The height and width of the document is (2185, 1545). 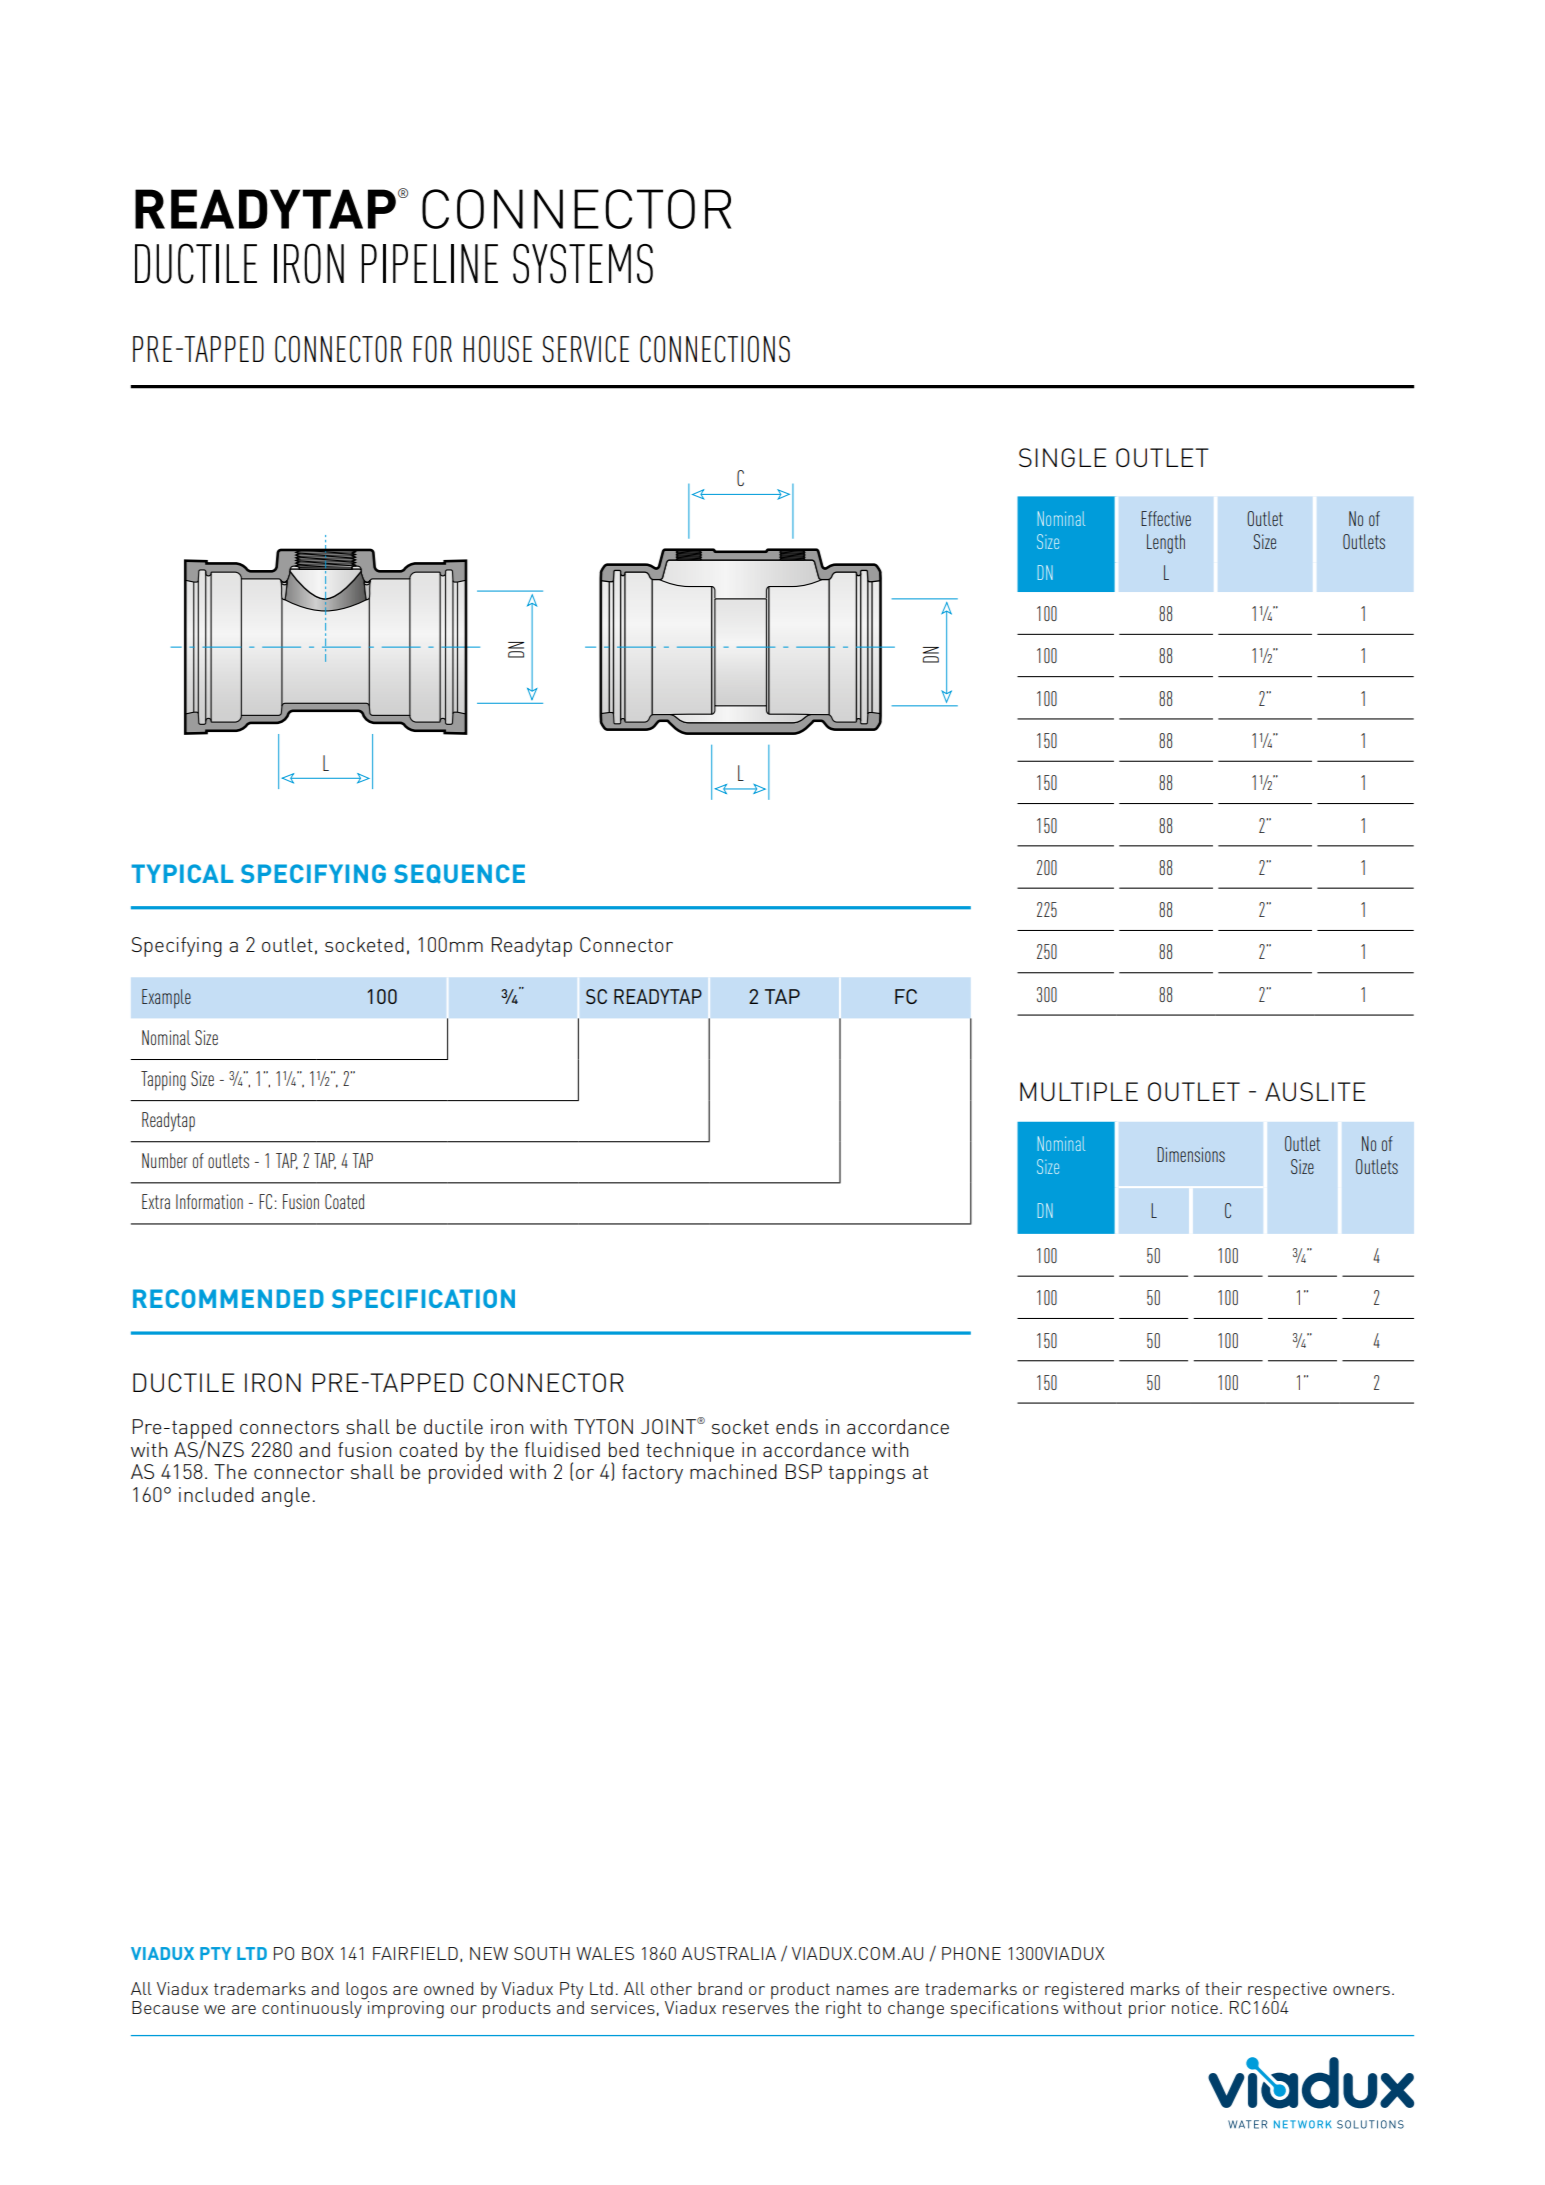 I want to click on machined, so click(x=733, y=1471).
